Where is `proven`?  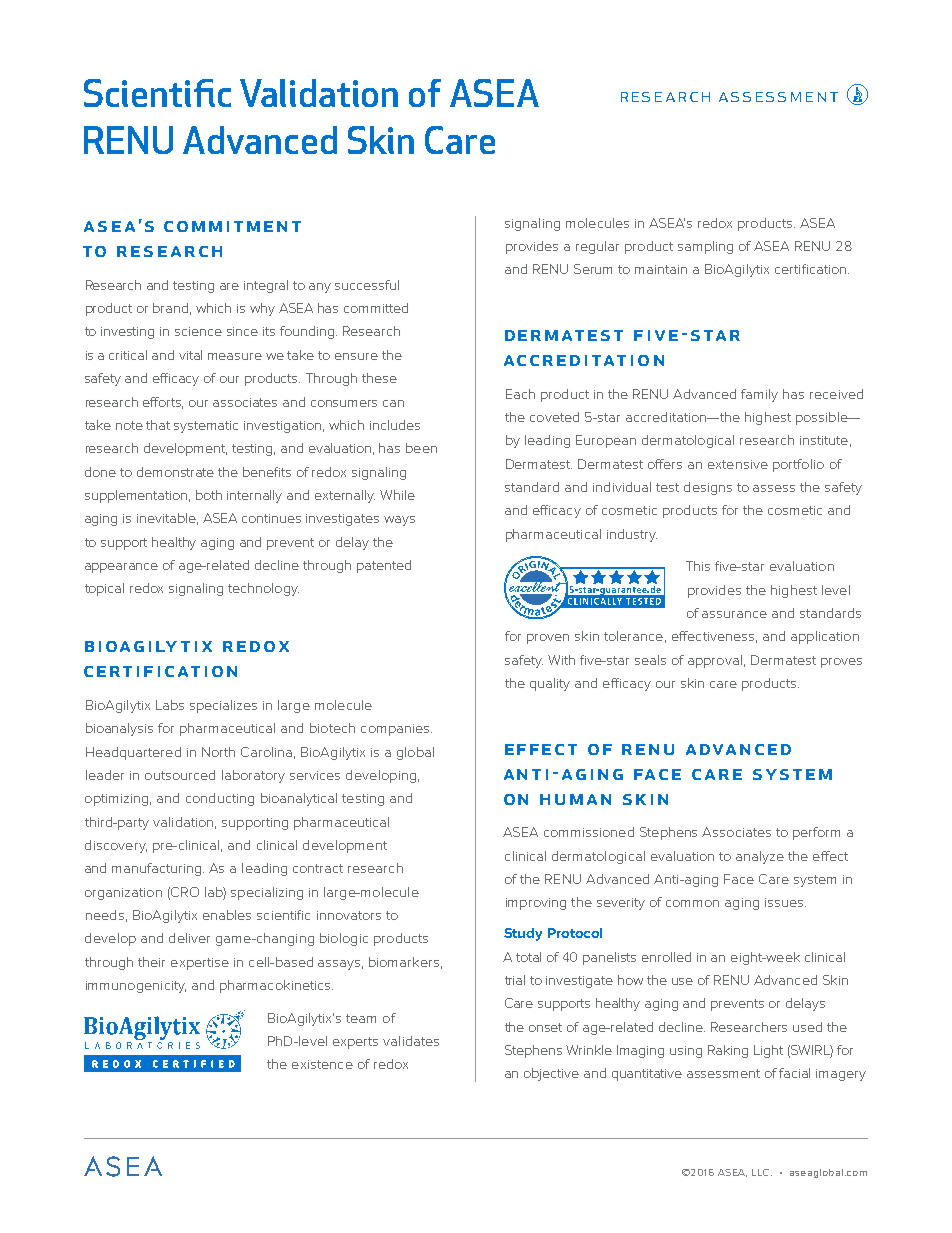
proven is located at coordinates (548, 639).
